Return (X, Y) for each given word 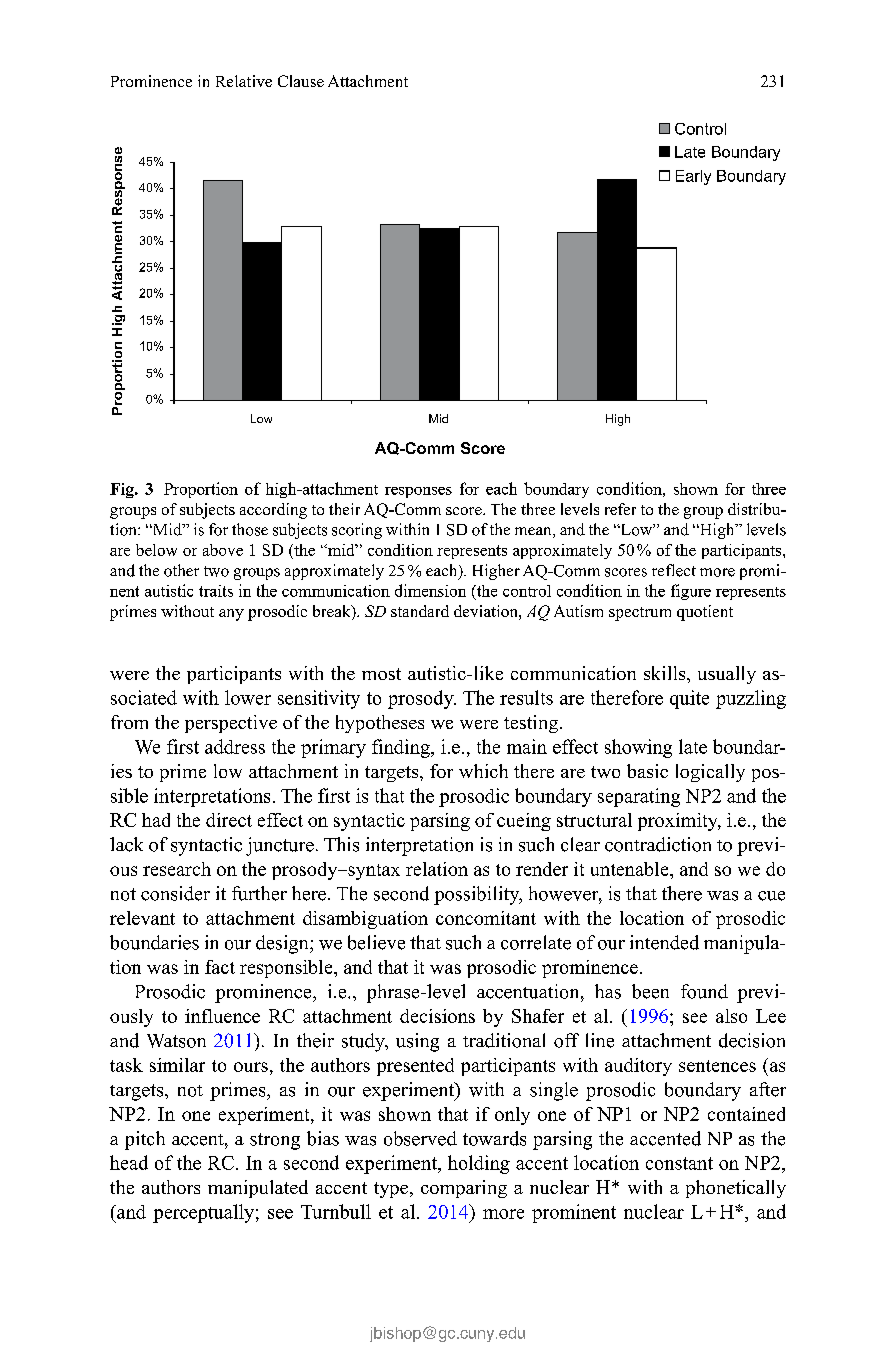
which (483, 771)
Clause (301, 81)
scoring (357, 531)
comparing (464, 1189)
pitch (145, 1140)
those (250, 529)
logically (710, 773)
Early (693, 177)
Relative (244, 81)
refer (620, 509)
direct (229, 820)
